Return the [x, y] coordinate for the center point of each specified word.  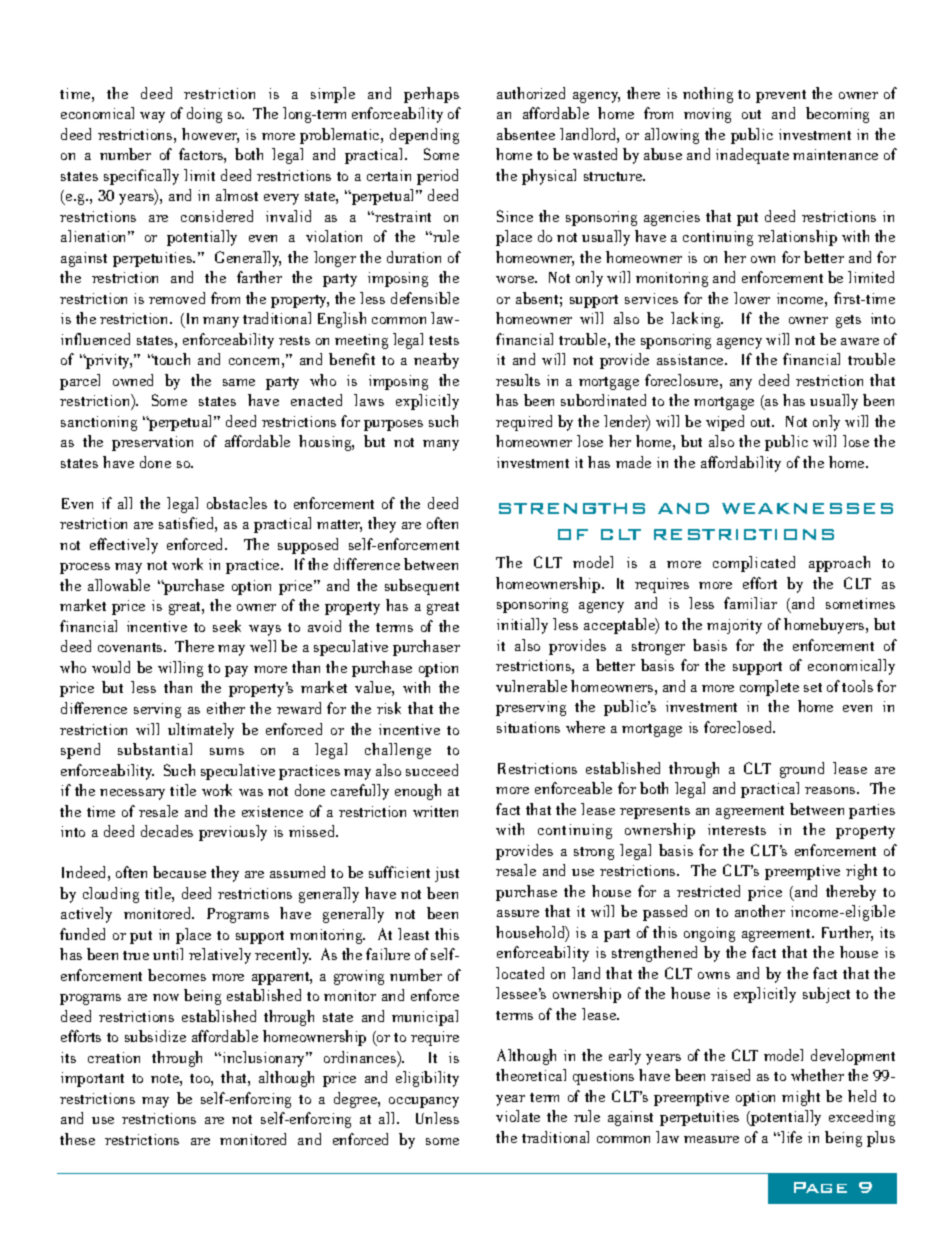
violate [518, 1116]
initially [522, 626]
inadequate [752, 156]
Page [820, 1187]
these [77, 1139]
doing [204, 115]
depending [424, 136]
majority [734, 626]
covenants [131, 647]
